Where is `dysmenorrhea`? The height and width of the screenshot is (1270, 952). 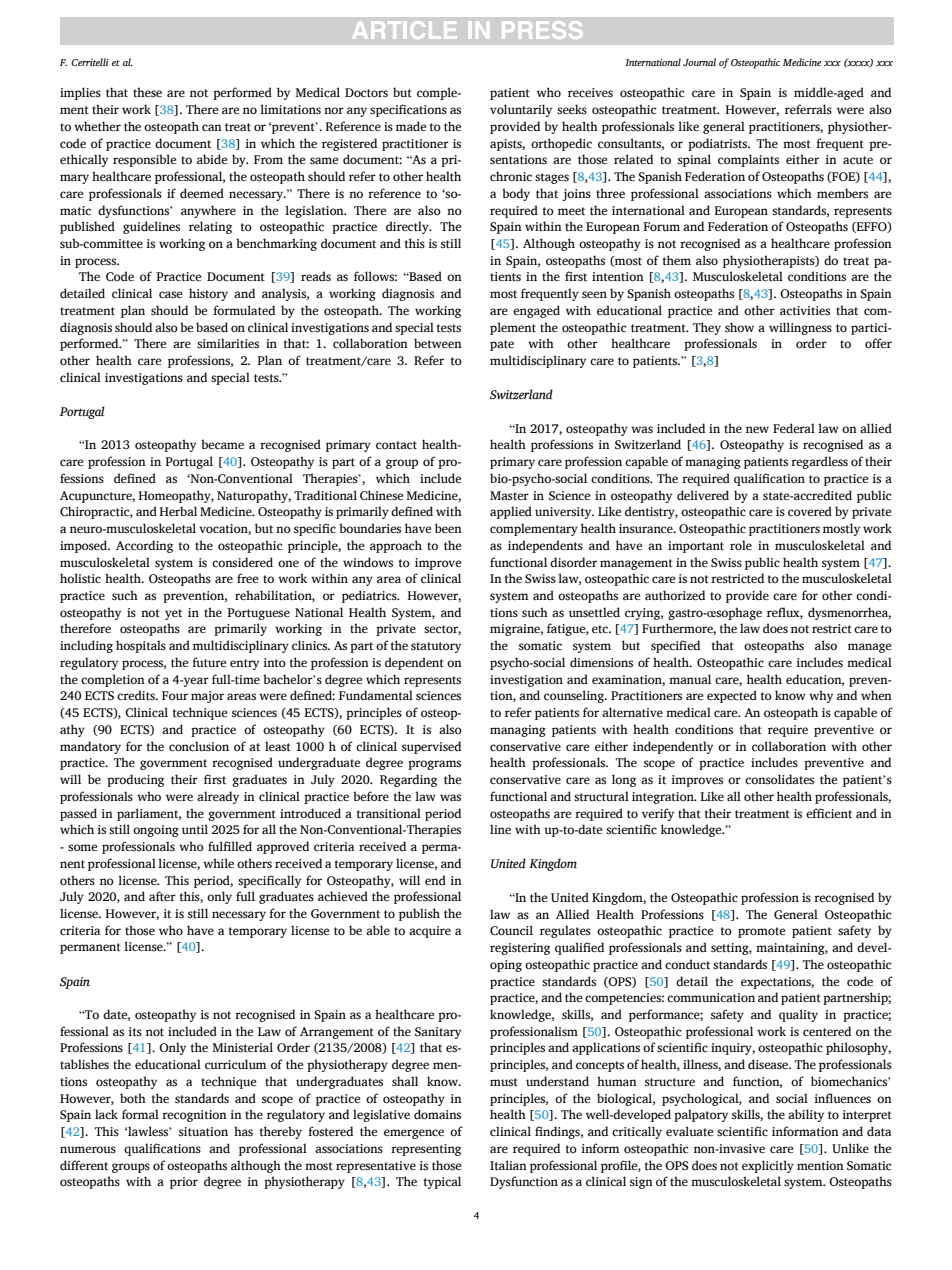
dysmenorrhea is located at coordinates (849, 613).
